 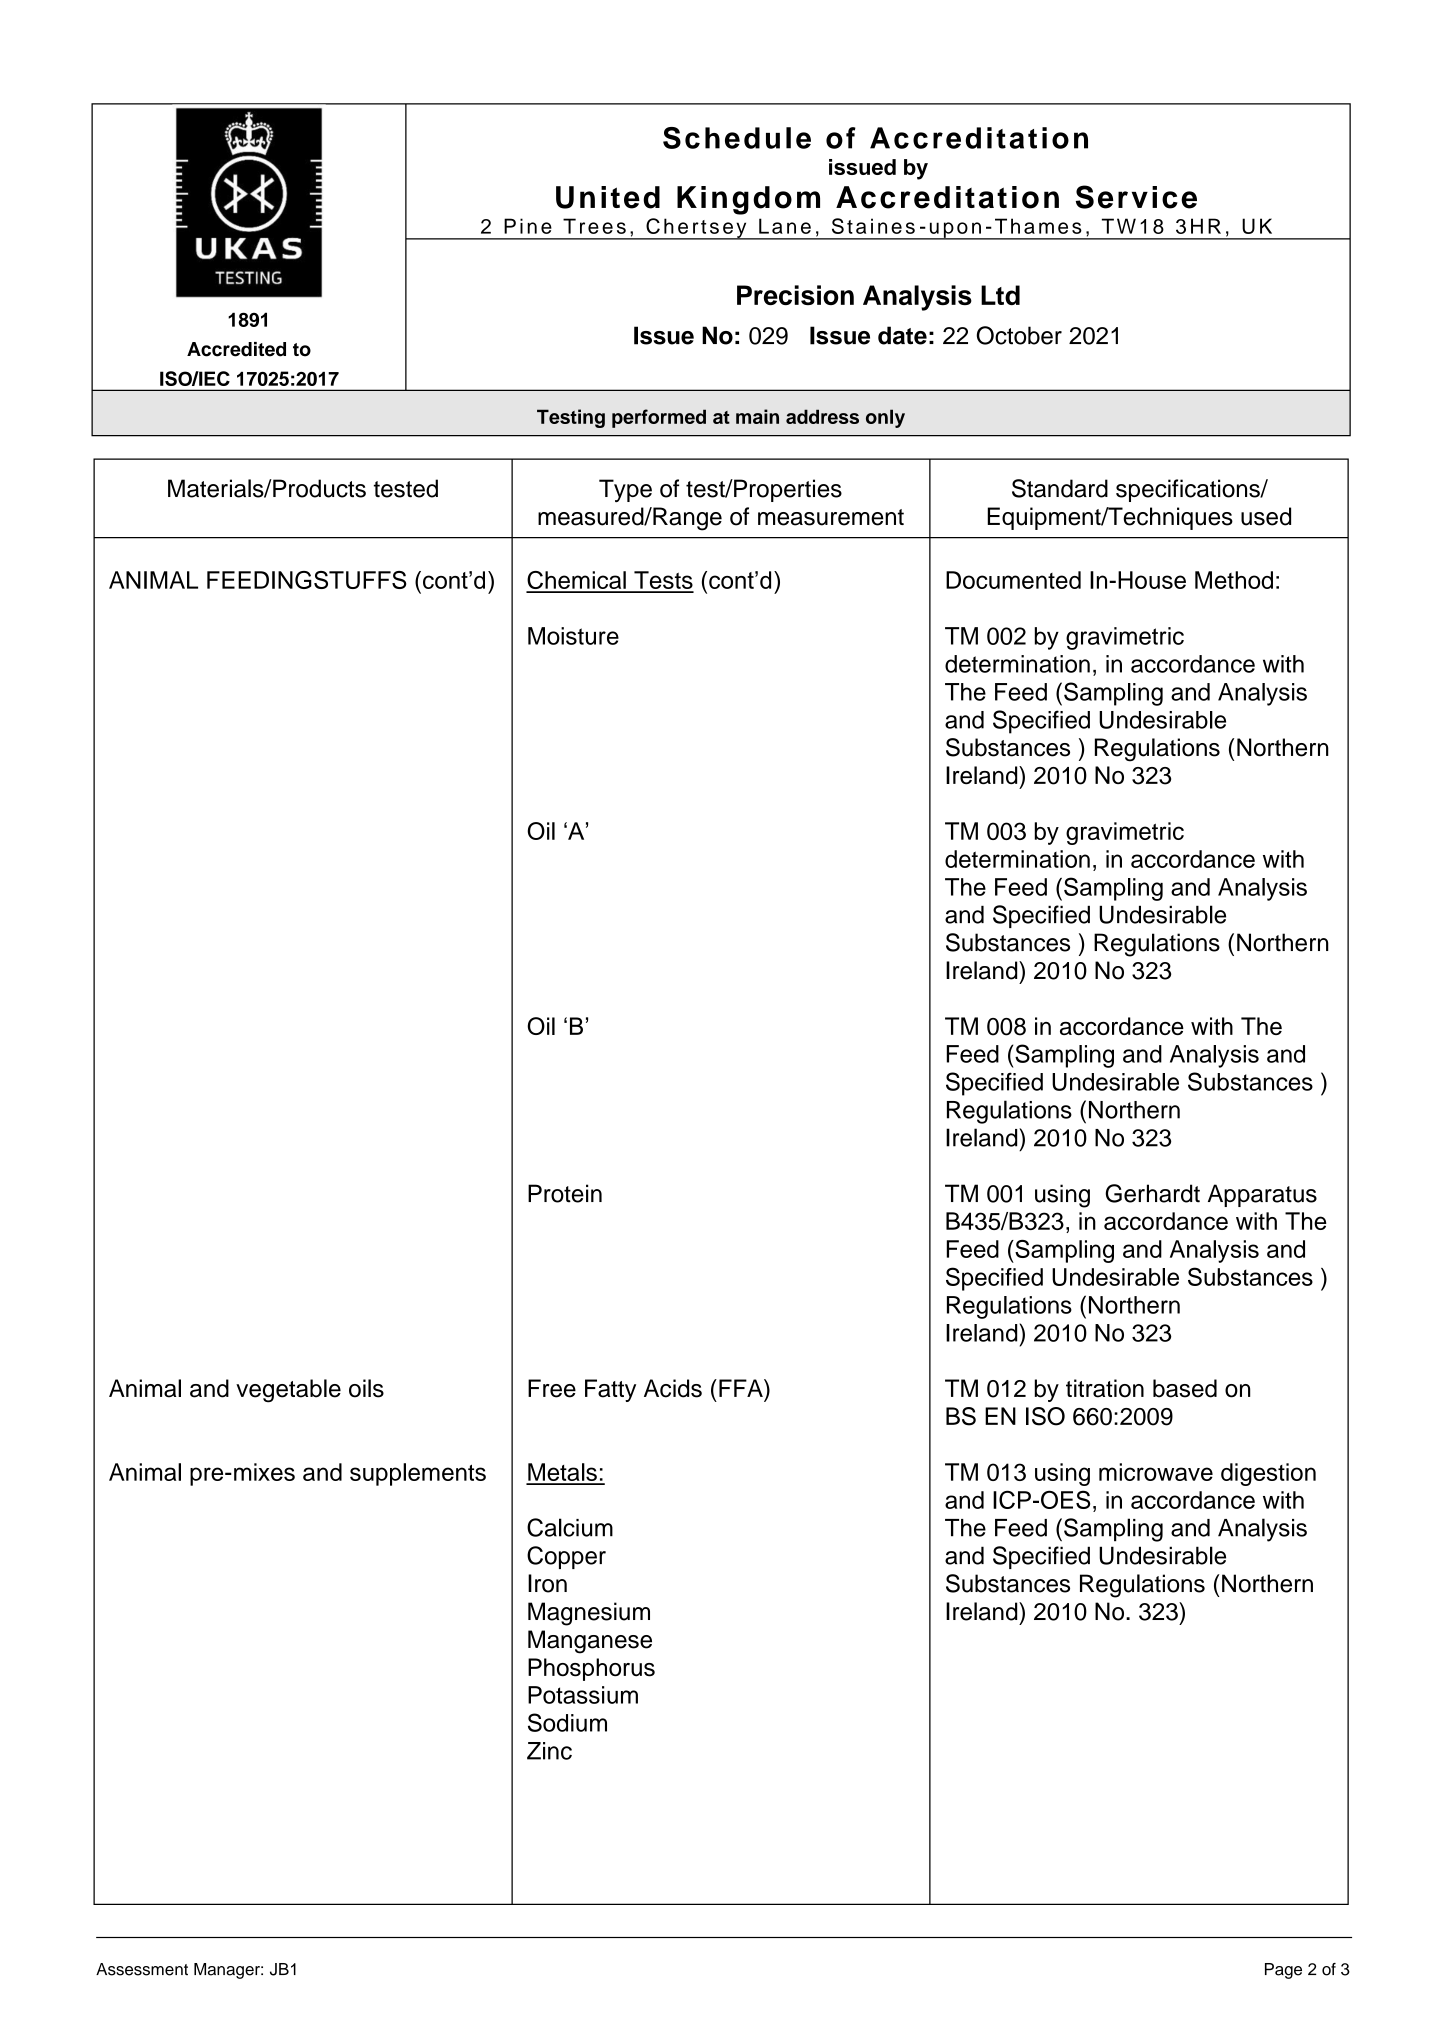 What do you see at coordinates (549, 1751) in the screenshot?
I see `Zinc` at bounding box center [549, 1751].
